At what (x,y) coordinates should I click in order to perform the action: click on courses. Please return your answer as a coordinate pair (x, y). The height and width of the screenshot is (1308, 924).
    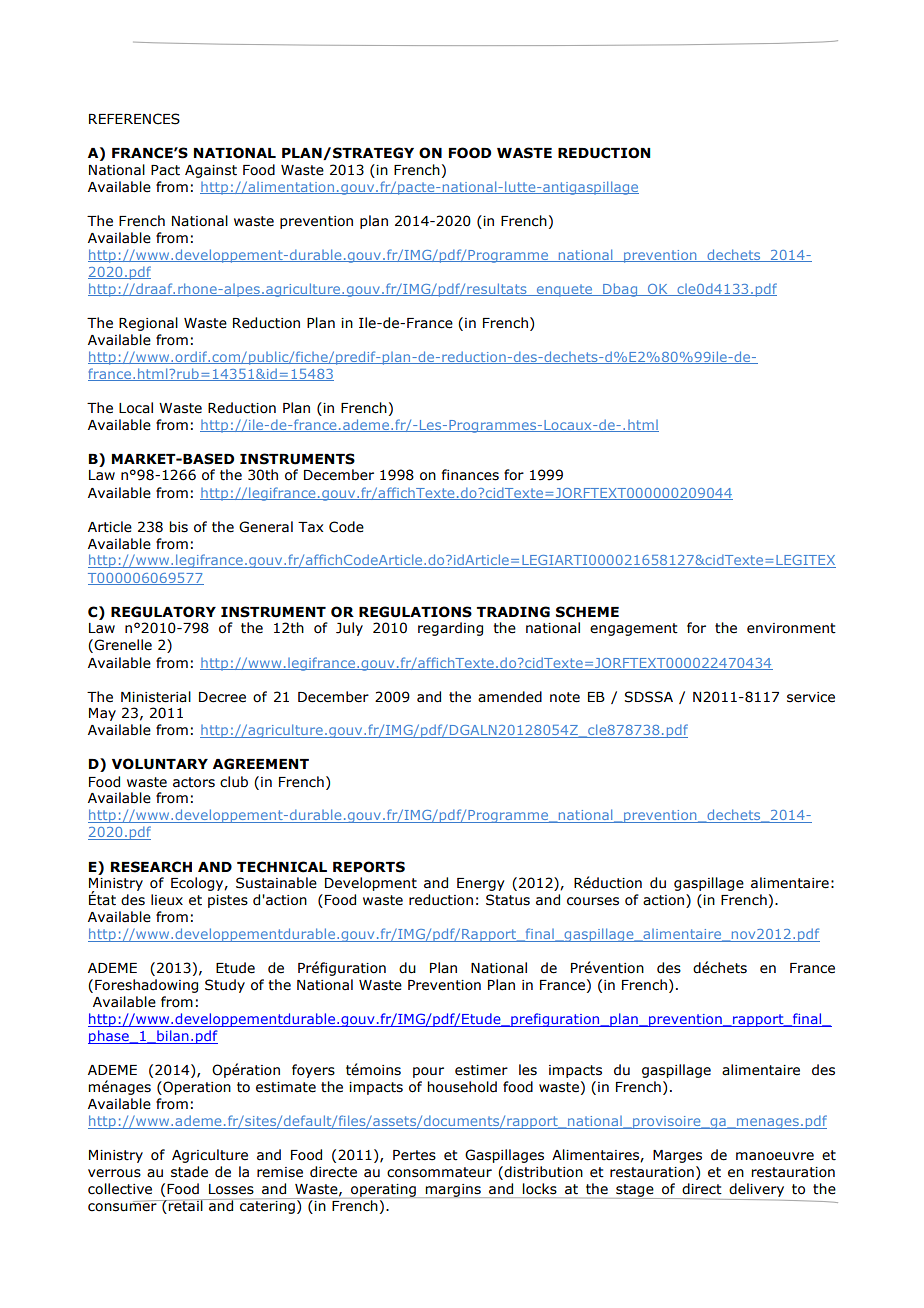
    Looking at the image, I should click on (593, 901).
